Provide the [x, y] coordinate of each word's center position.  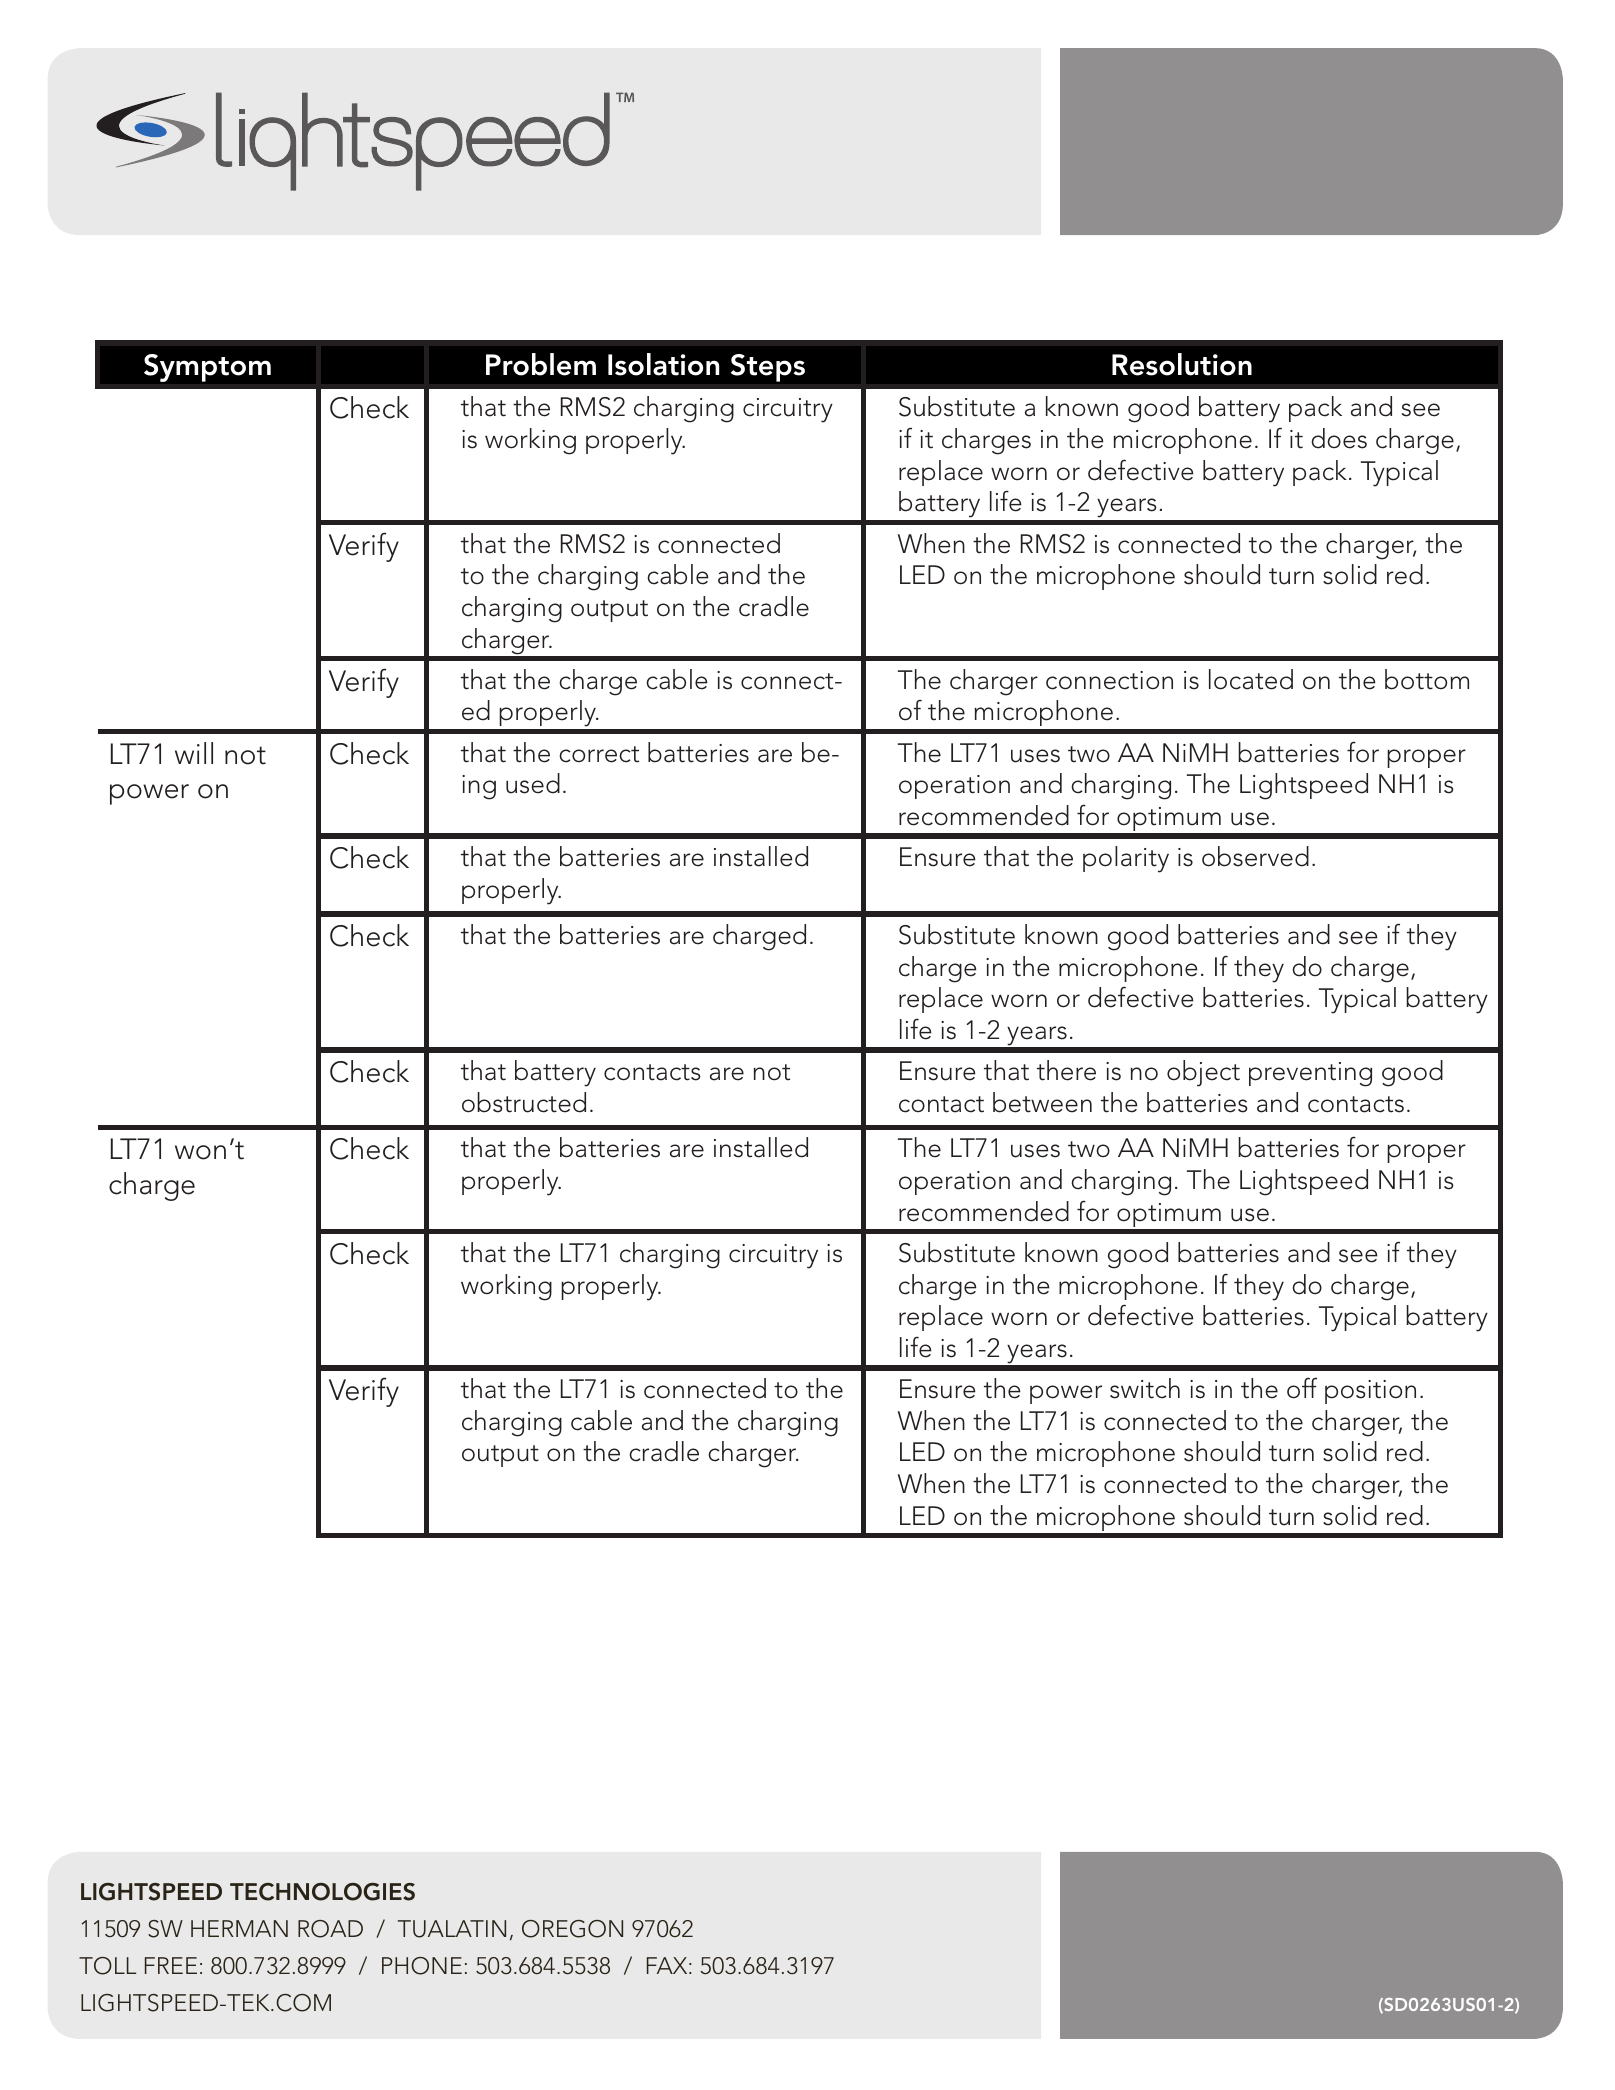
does [1339, 438]
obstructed [524, 1102]
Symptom [207, 368]
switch [1145, 1388]
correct [599, 754]
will [194, 753]
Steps [768, 368]
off [1302, 1388]
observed [1255, 856]
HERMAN [239, 1928]
